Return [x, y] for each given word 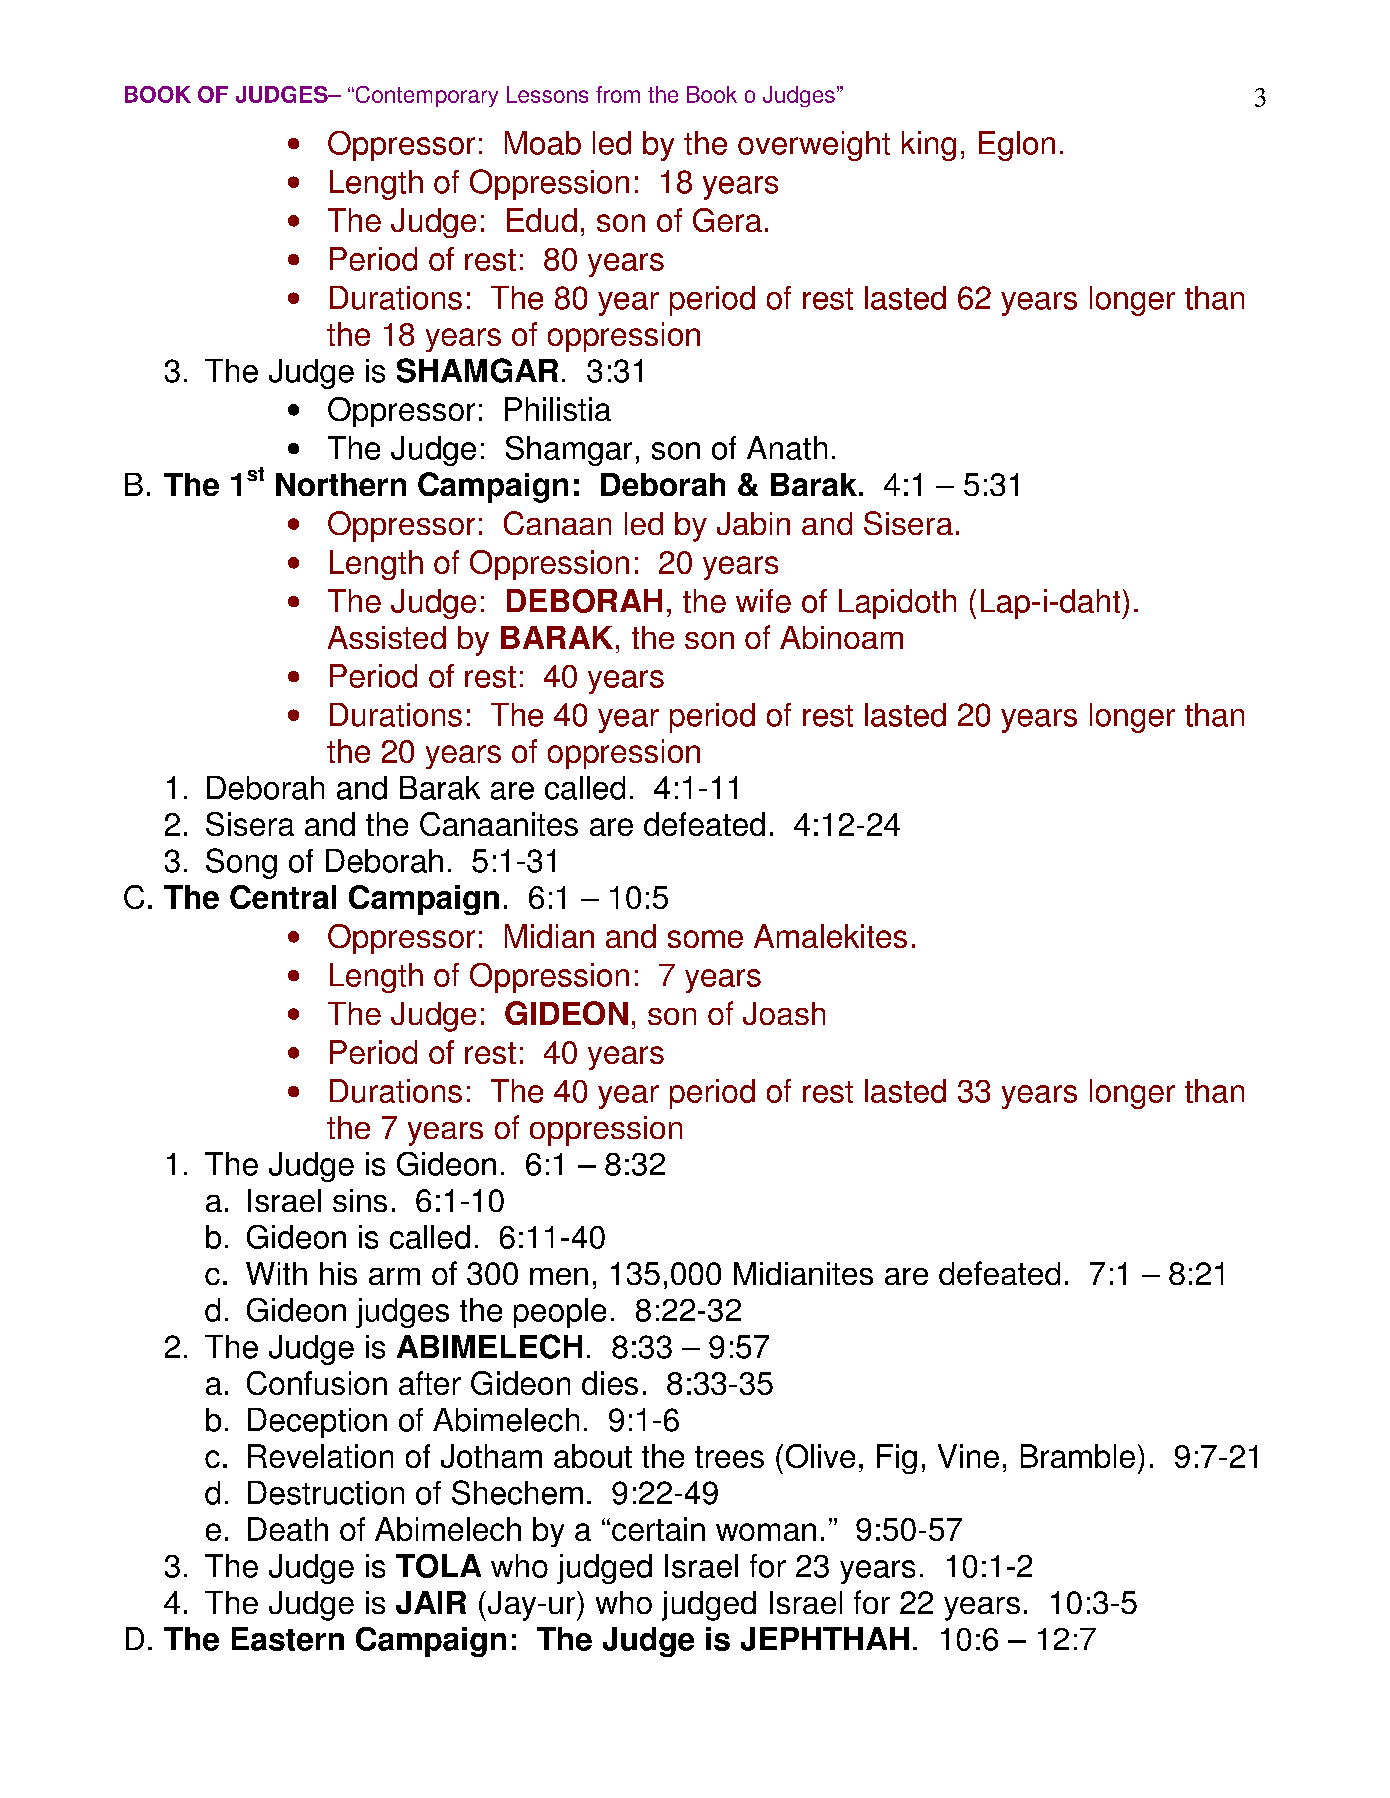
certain [658, 1529]
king [929, 146]
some [705, 939]
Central [283, 897]
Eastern [288, 1639]
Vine [968, 1456]
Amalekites [830, 936]
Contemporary [425, 96]
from [618, 94]
